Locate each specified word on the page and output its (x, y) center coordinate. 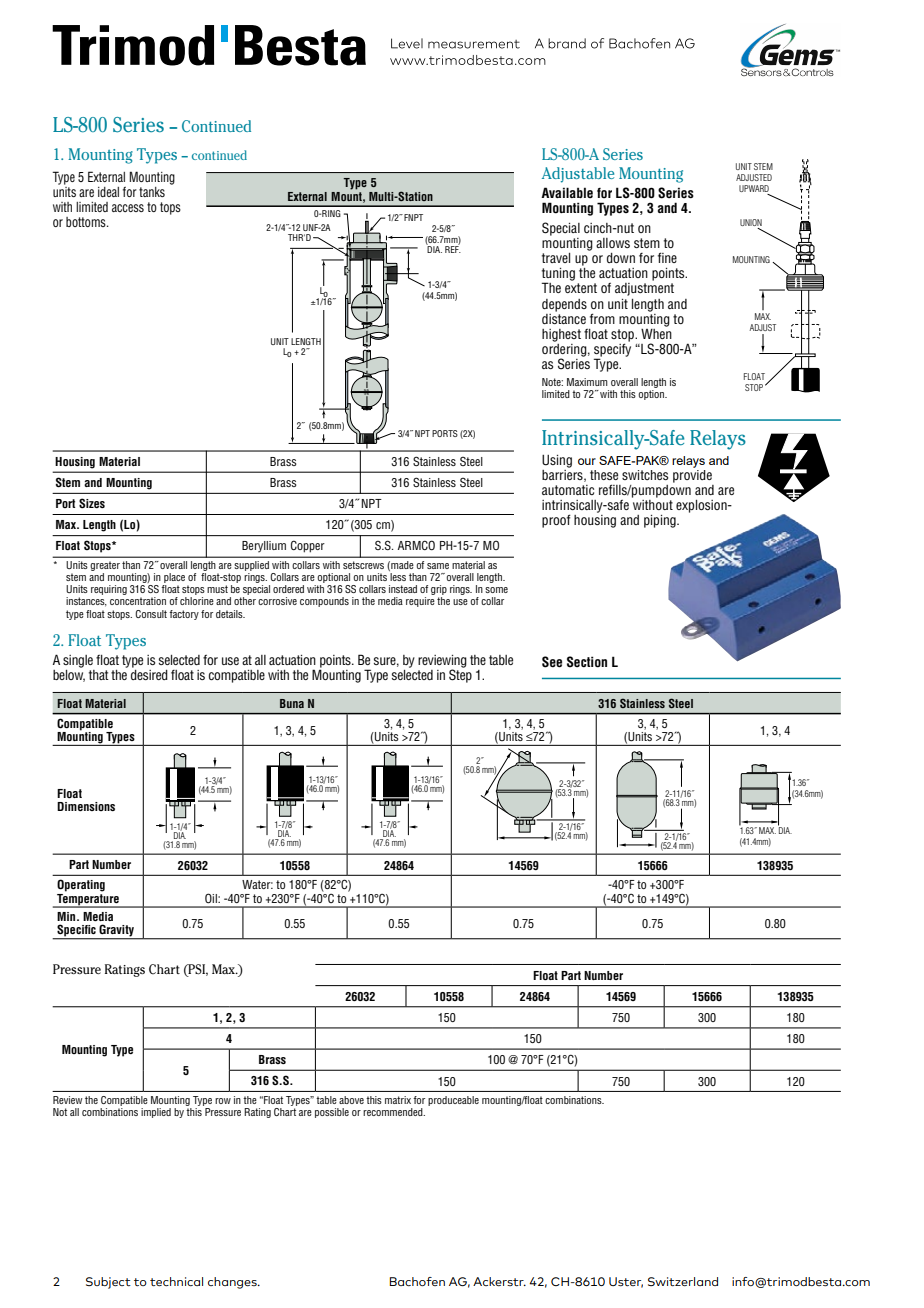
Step (460, 675)
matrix (398, 1100)
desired (149, 675)
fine (667, 257)
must (217, 589)
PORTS (445, 433)
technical (176, 1281)
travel (556, 258)
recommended (394, 1112)
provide (692, 475)
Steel (681, 703)
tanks (152, 192)
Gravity (116, 931)
